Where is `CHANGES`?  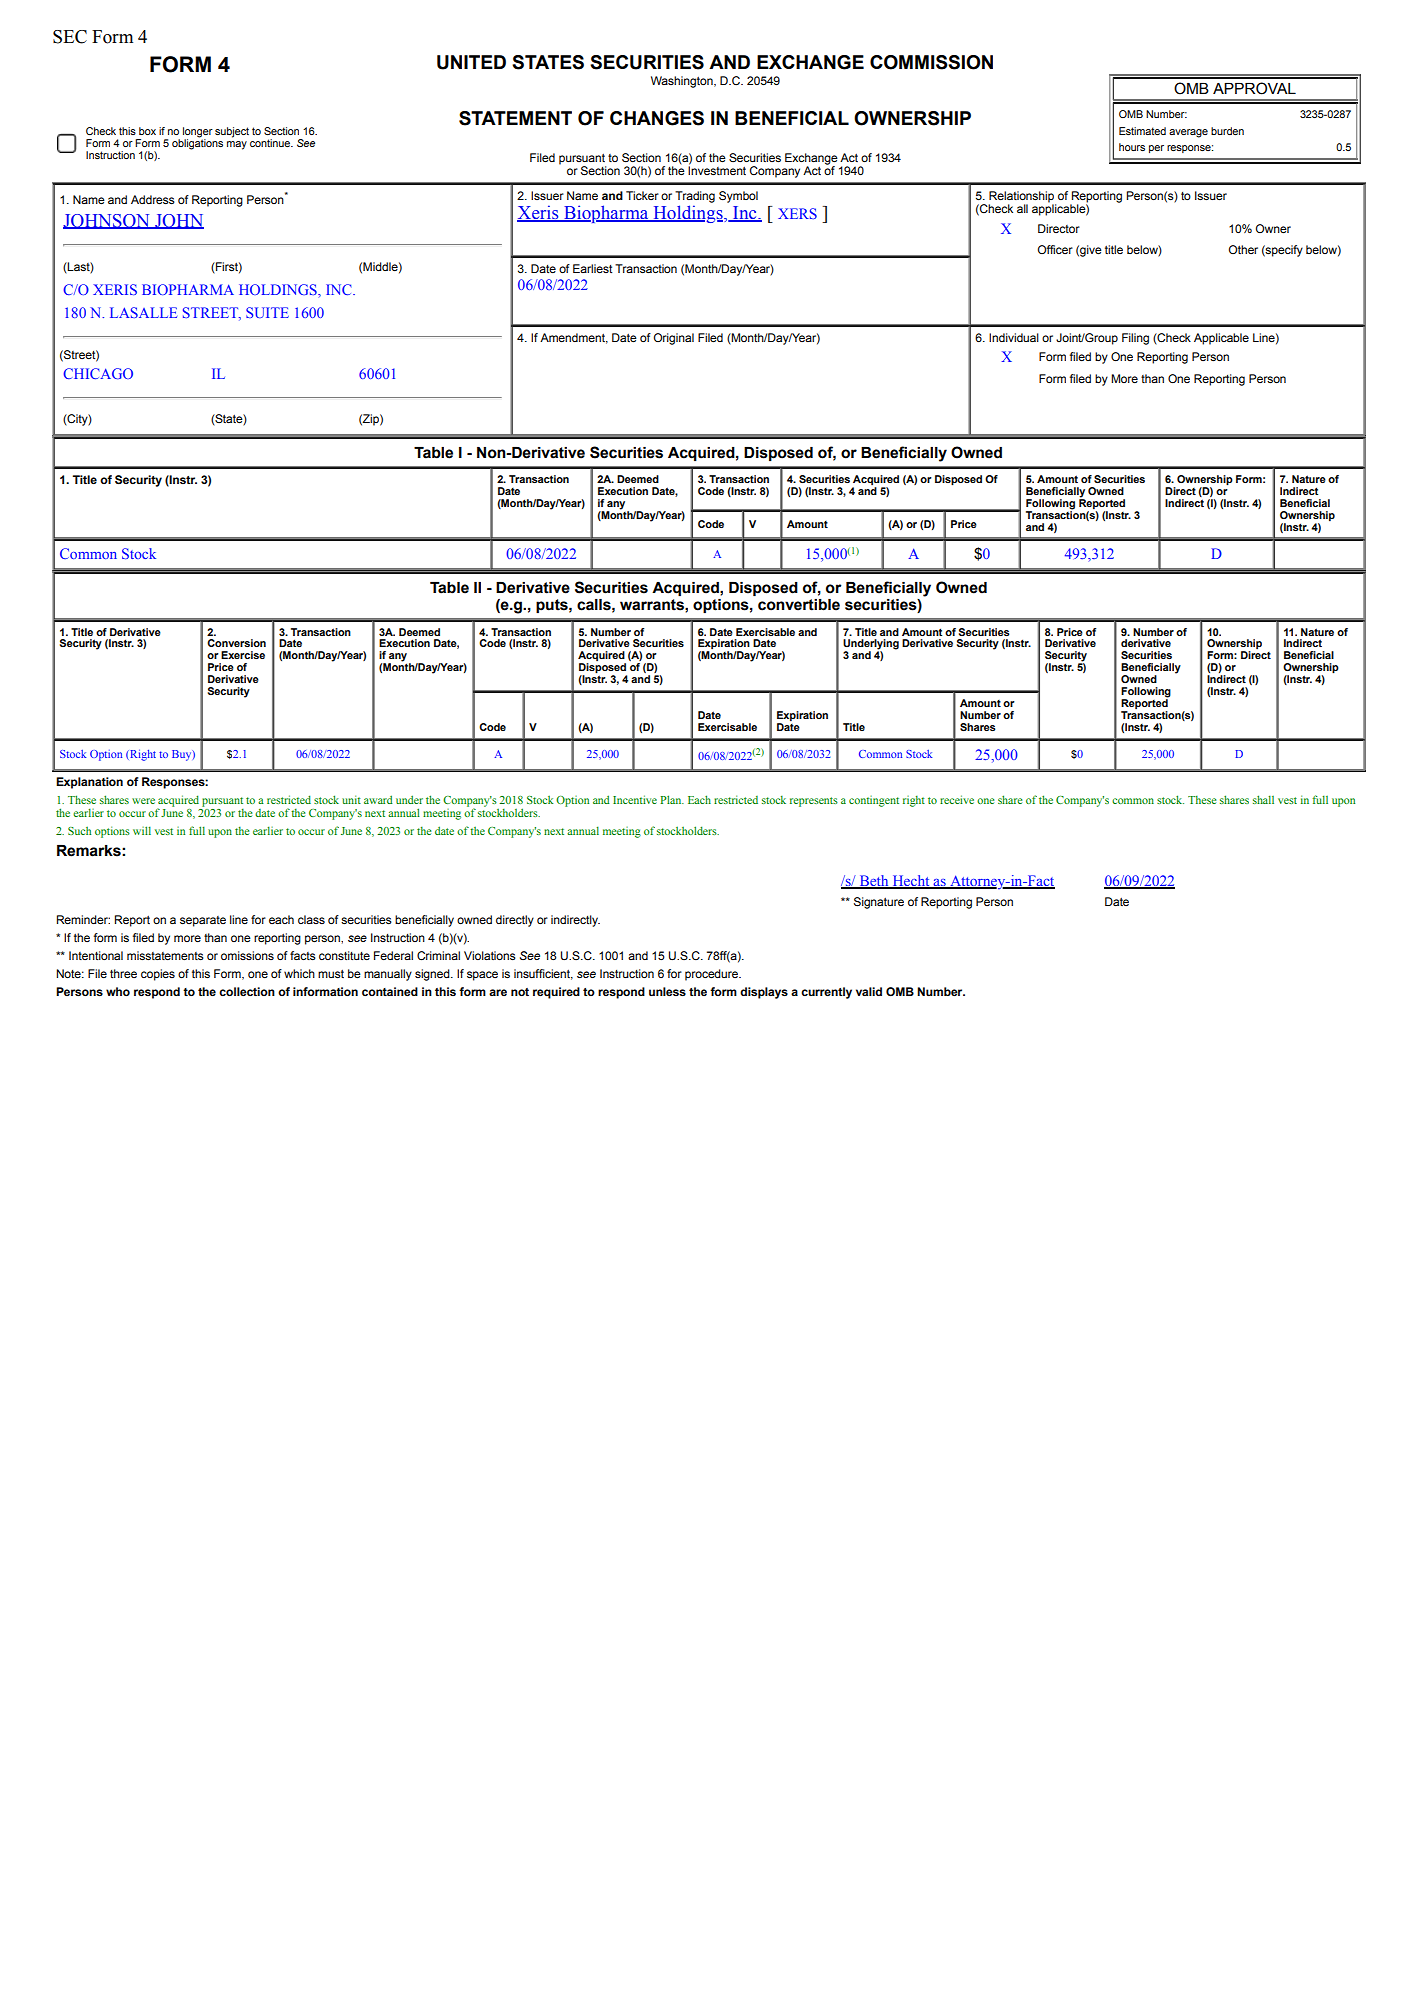
CHANGES is located at coordinates (657, 118).
